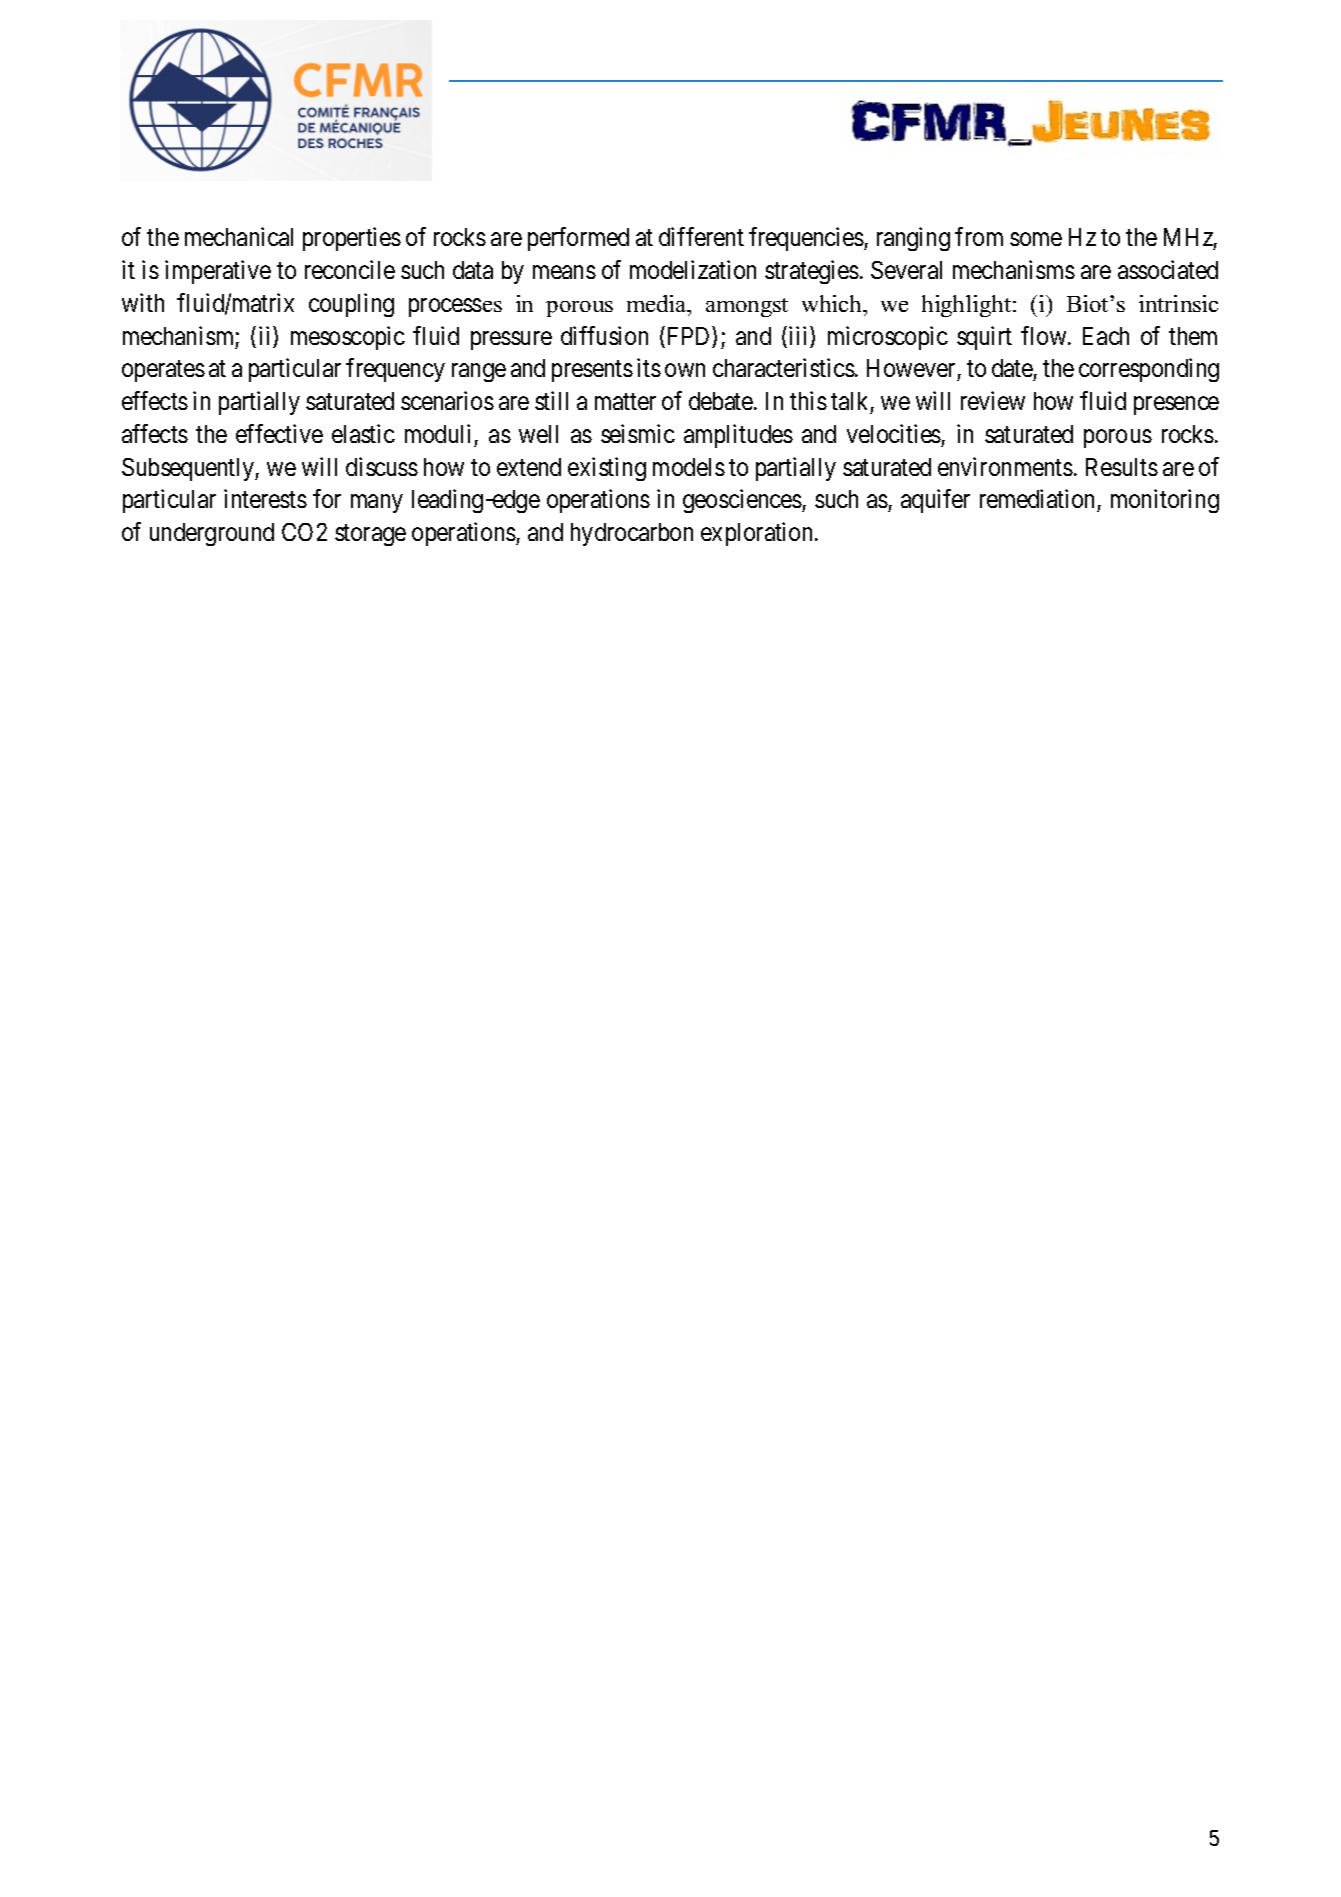 The height and width of the screenshot is (1897, 1341). I want to click on operates, so click(163, 371).
